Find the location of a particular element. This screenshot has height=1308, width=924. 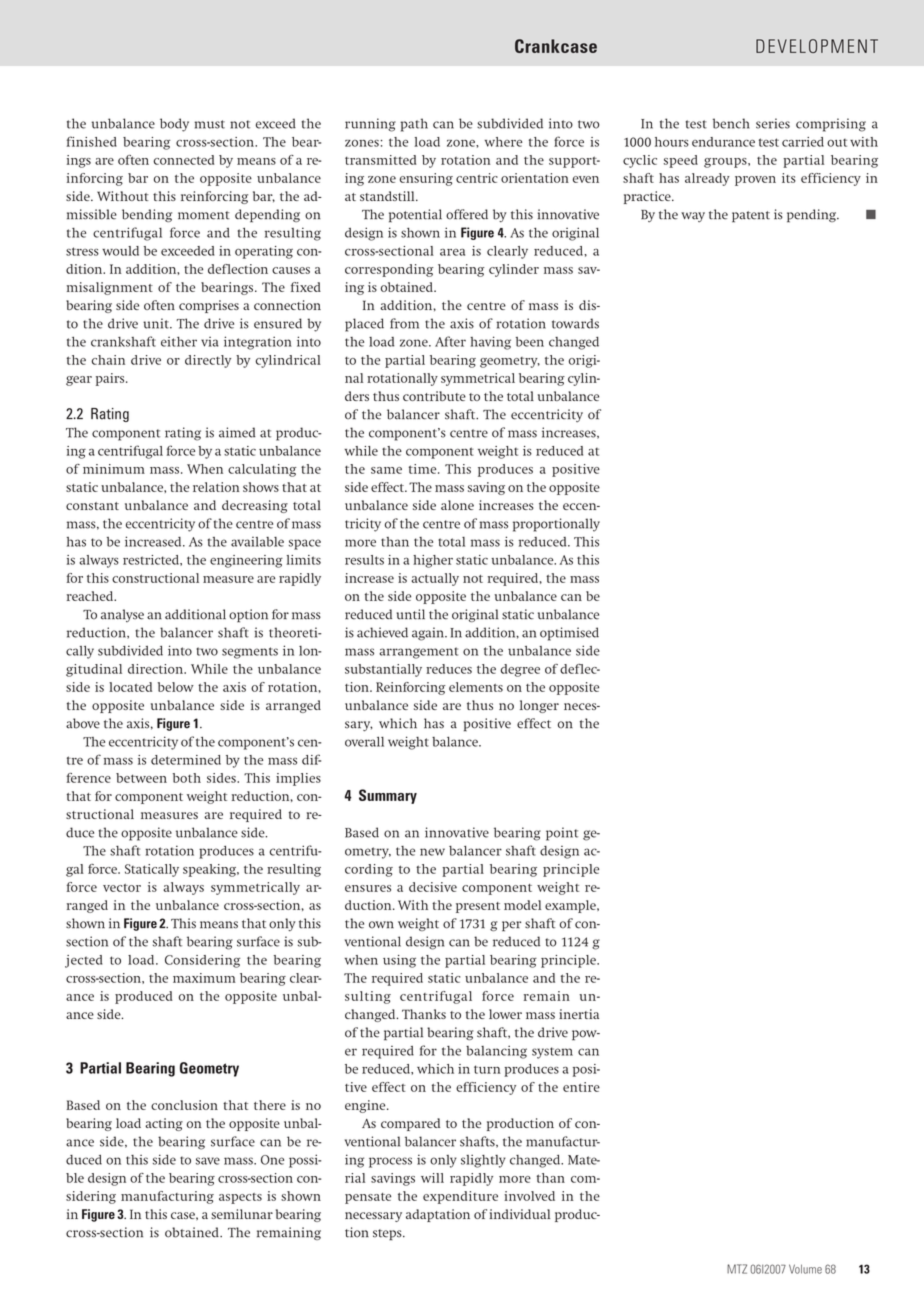

vector is located at coordinates (122, 888).
